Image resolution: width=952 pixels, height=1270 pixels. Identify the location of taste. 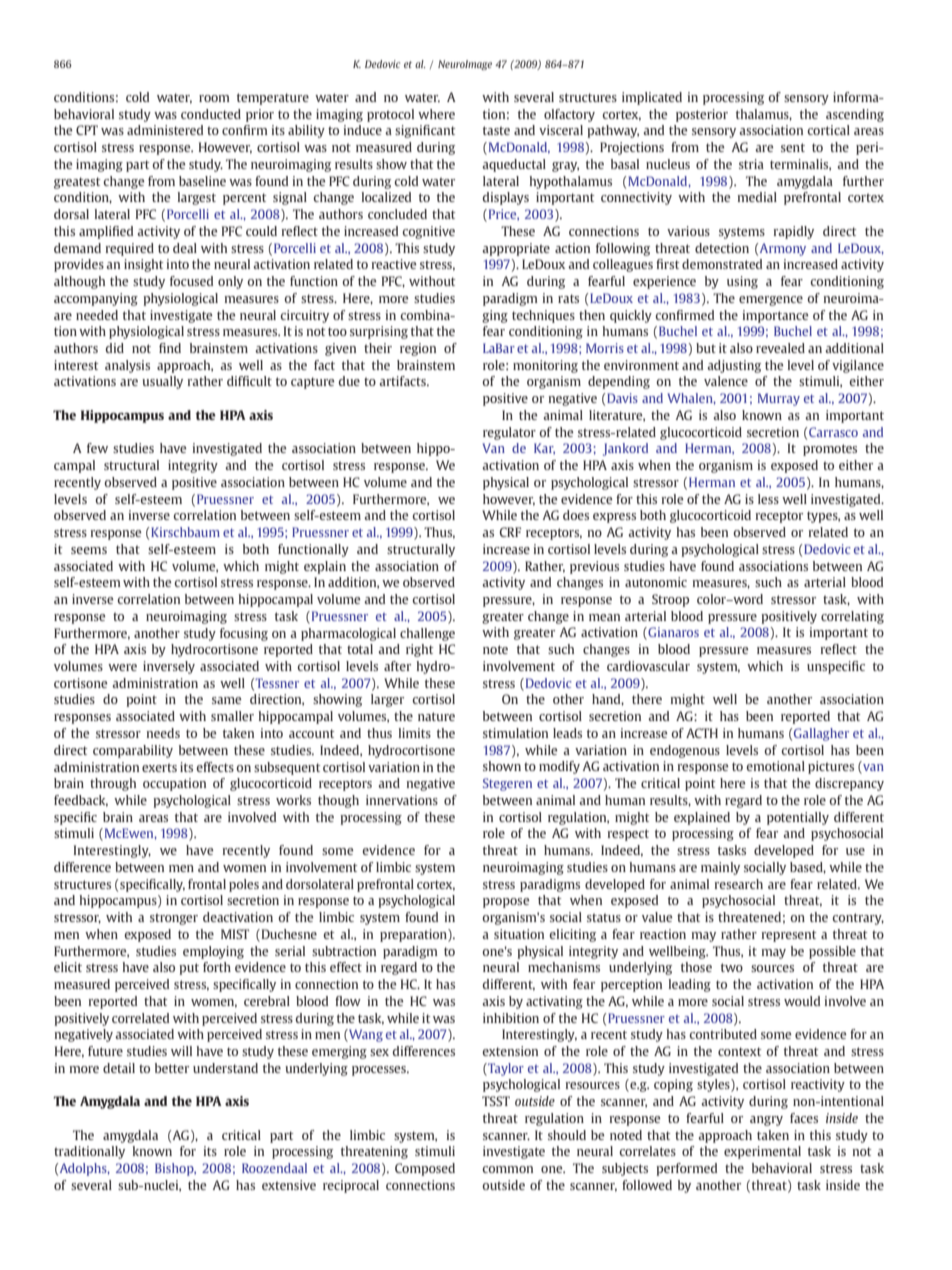
(496, 130).
